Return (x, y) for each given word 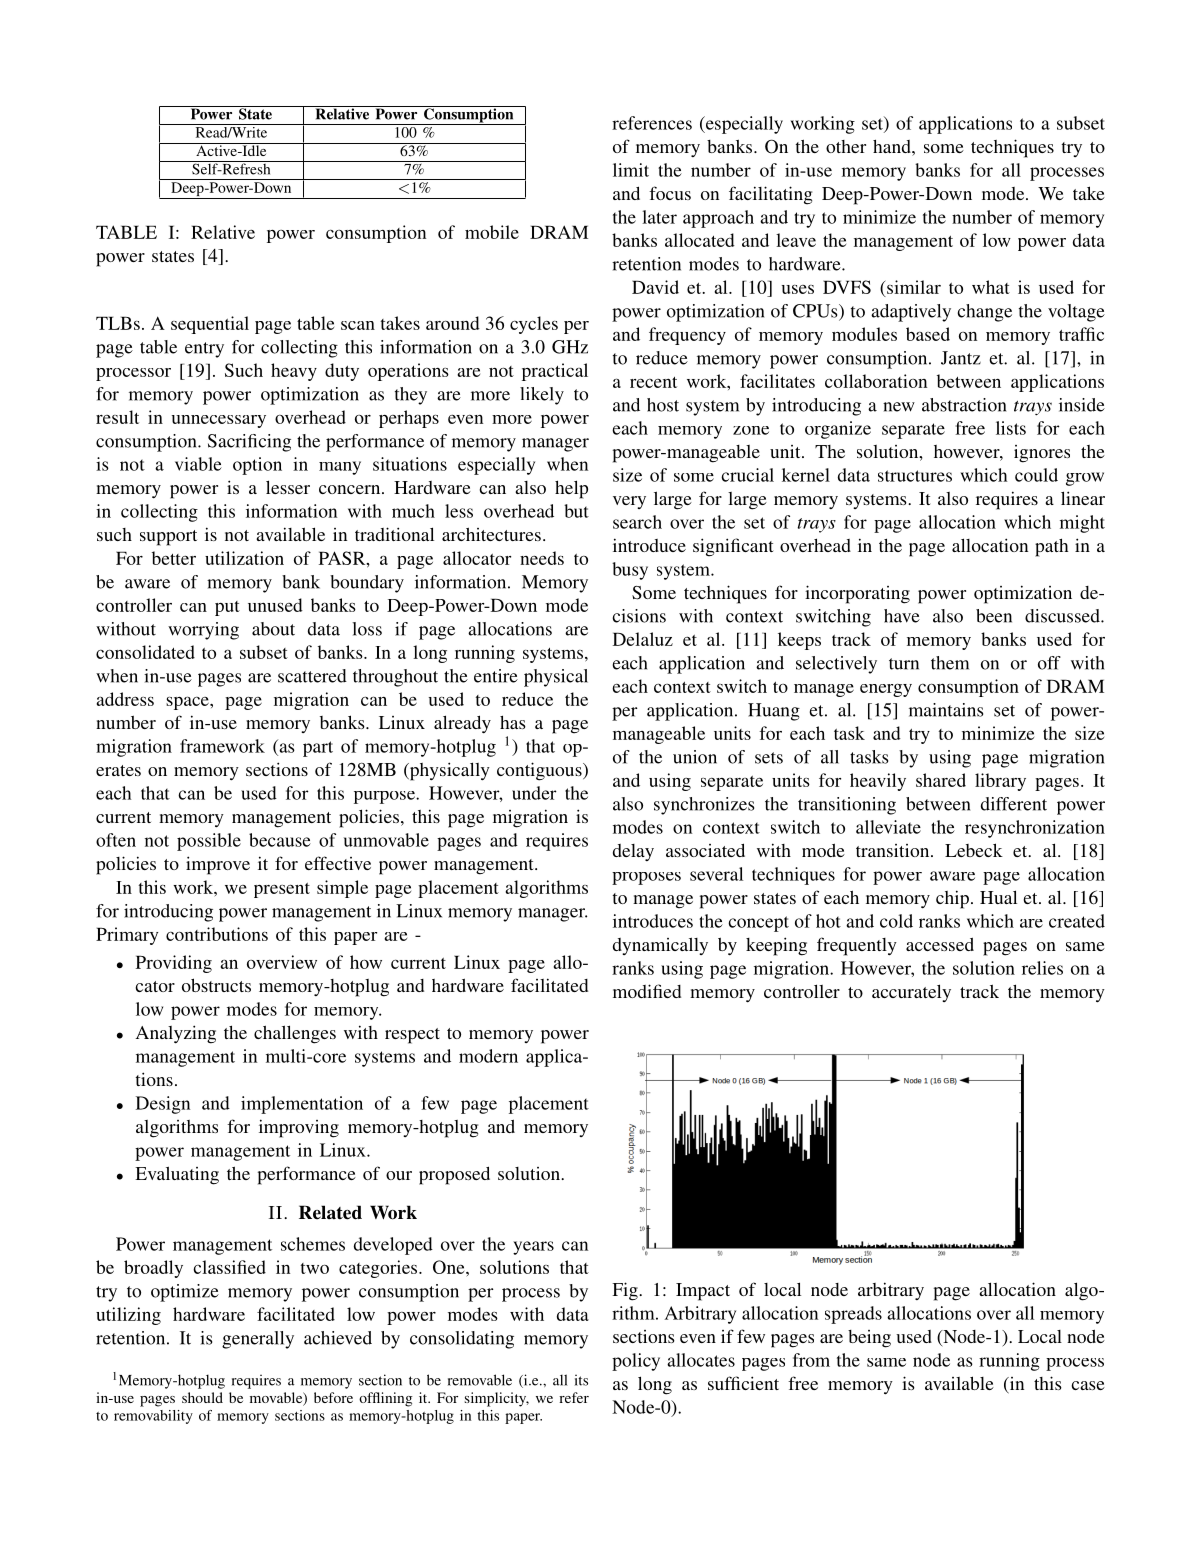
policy (636, 1362)
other (846, 146)
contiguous (540, 771)
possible (209, 842)
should (202, 1397)
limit (631, 170)
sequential (210, 325)
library (1000, 782)
